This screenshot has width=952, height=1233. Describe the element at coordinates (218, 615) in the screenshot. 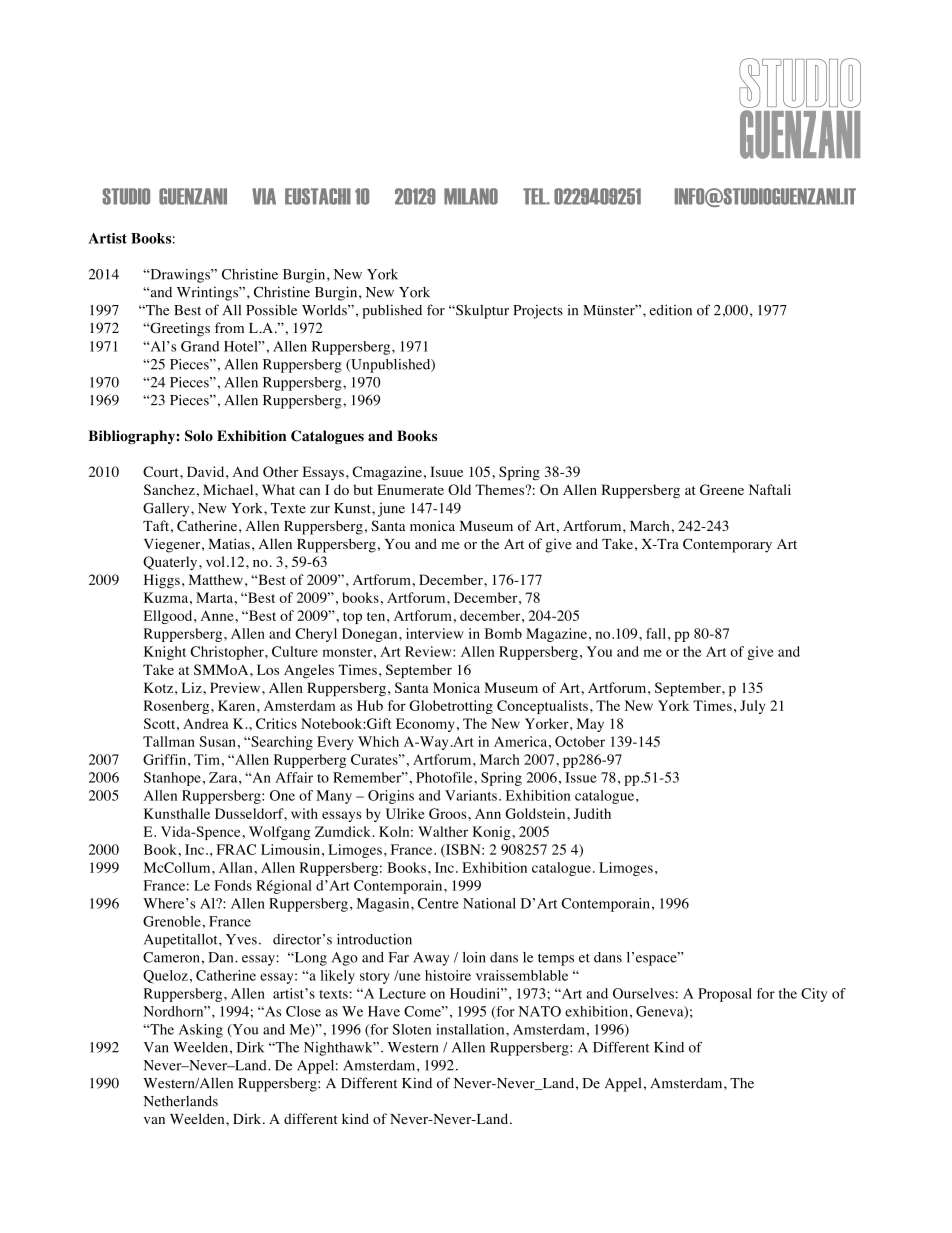

I see `Anne` at that location.
